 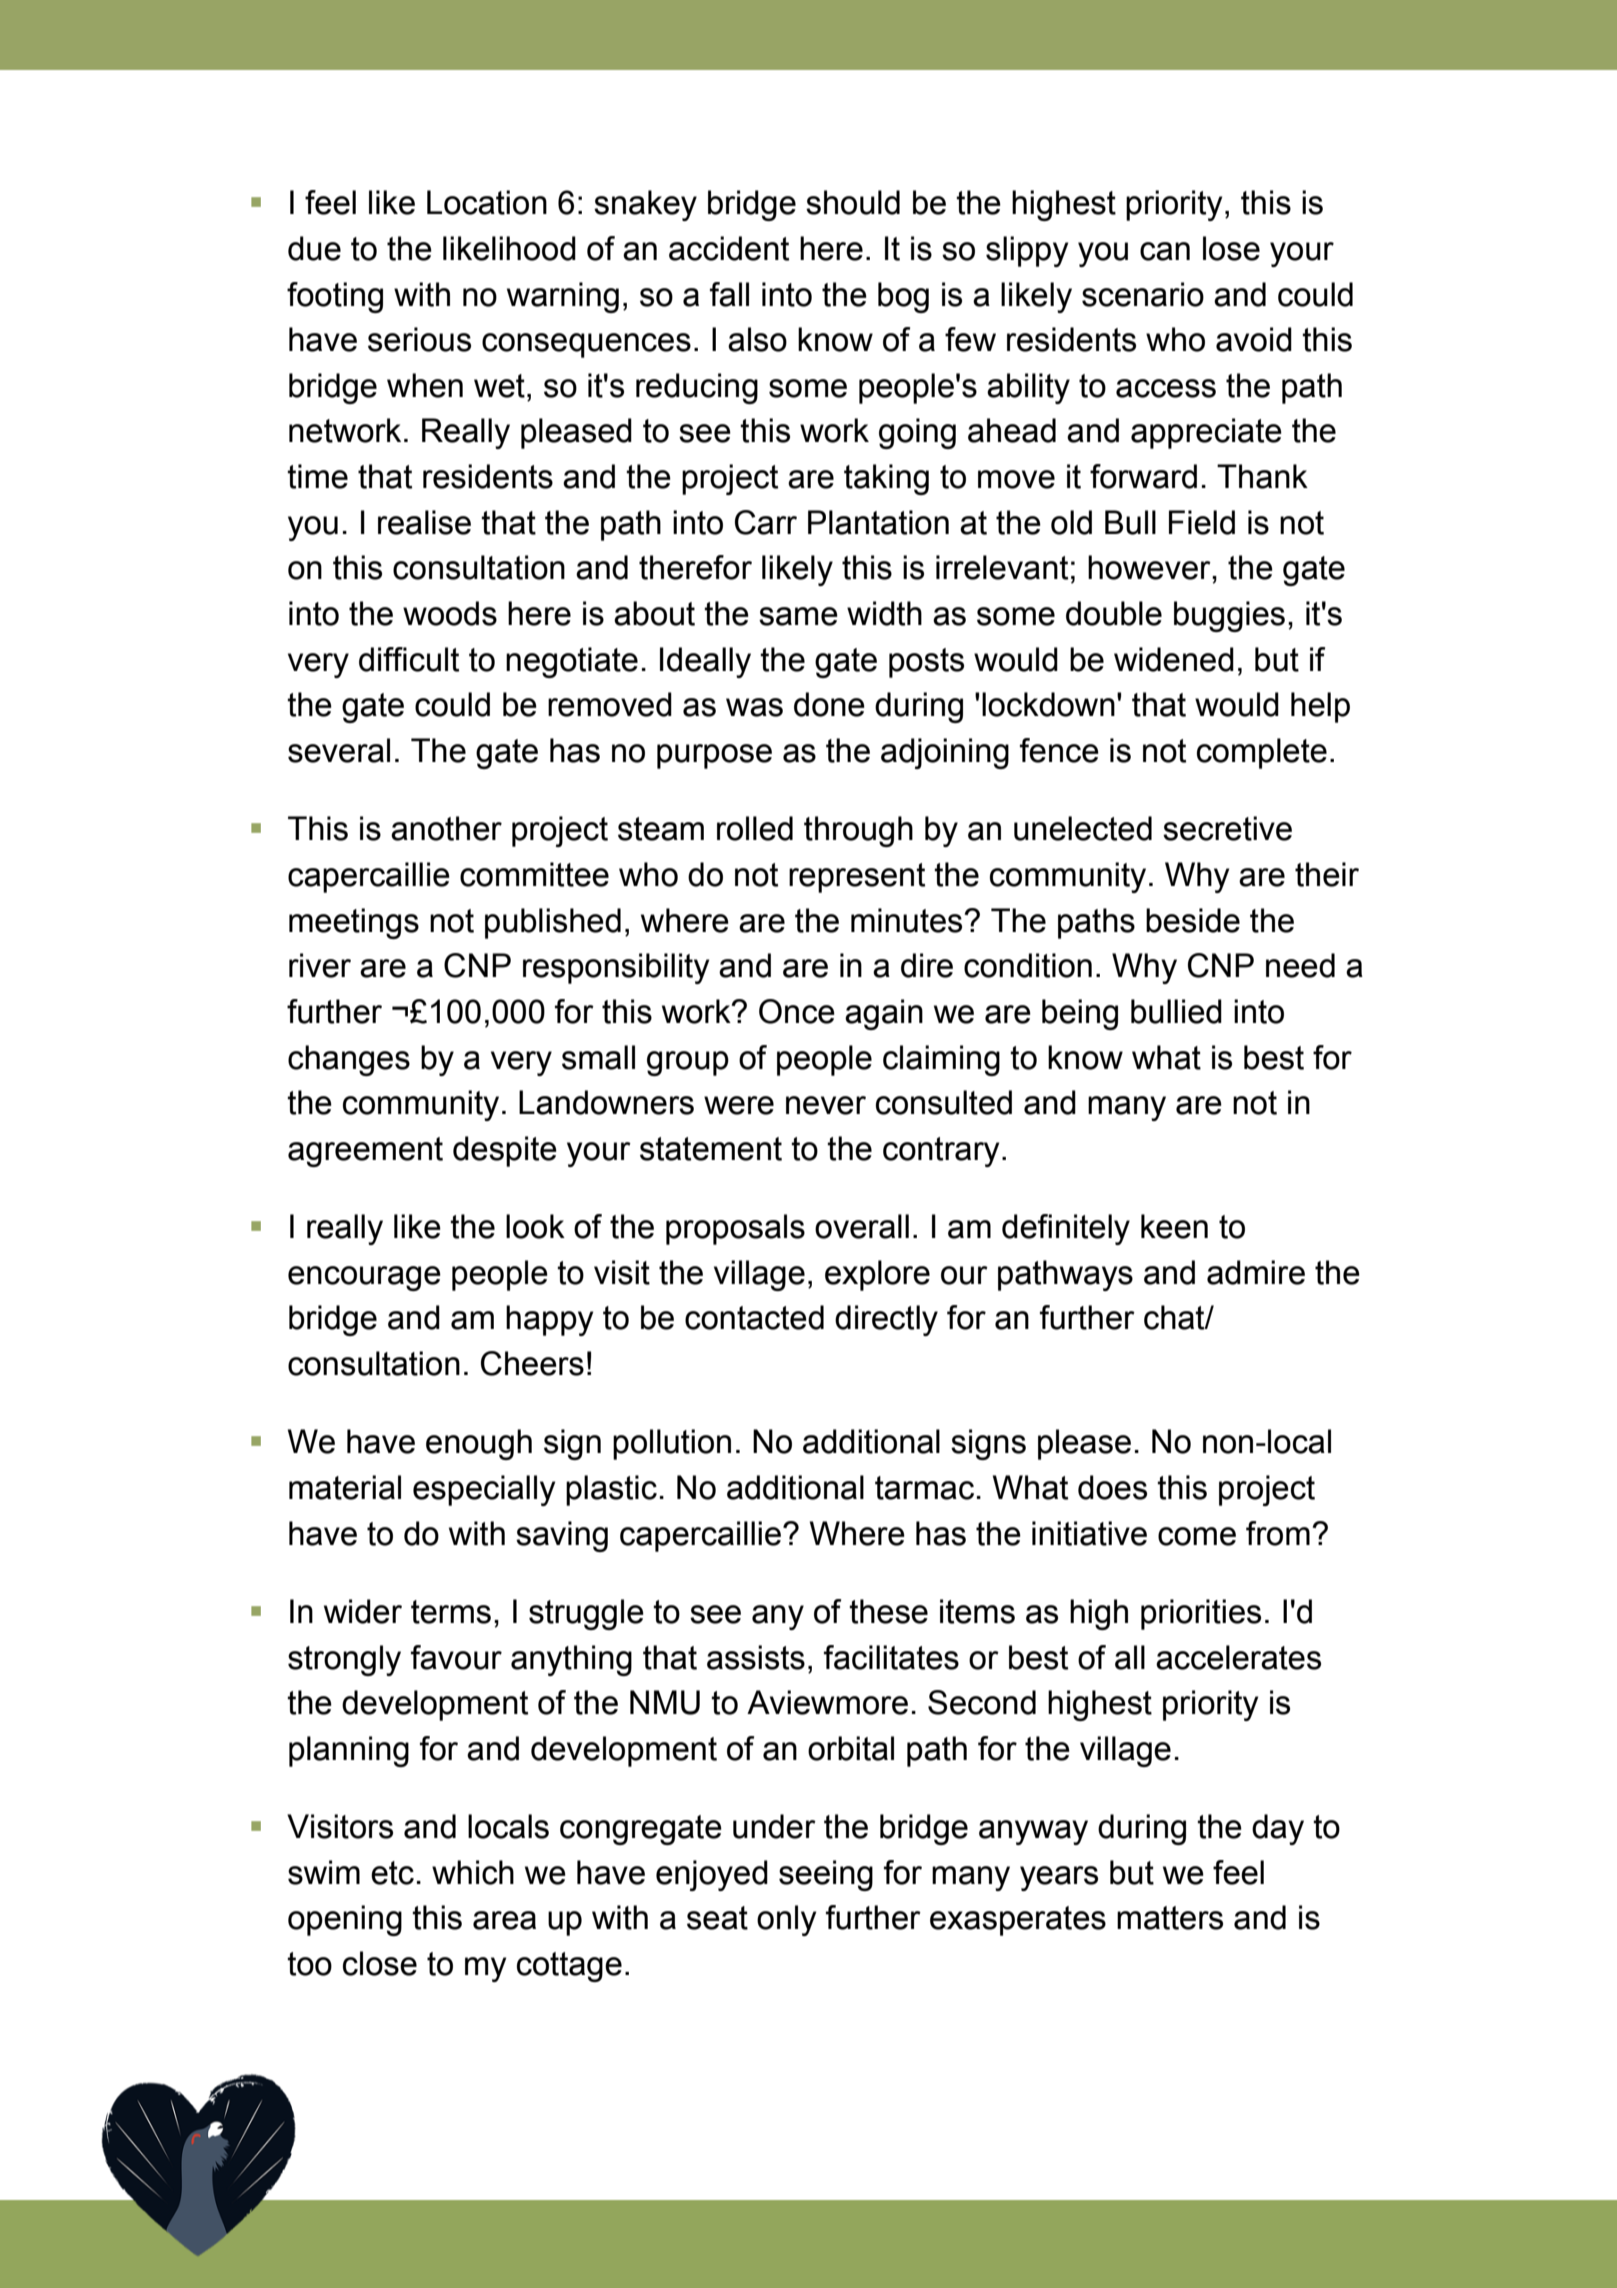 What do you see at coordinates (853, 202) in the screenshot?
I see `should` at bounding box center [853, 202].
